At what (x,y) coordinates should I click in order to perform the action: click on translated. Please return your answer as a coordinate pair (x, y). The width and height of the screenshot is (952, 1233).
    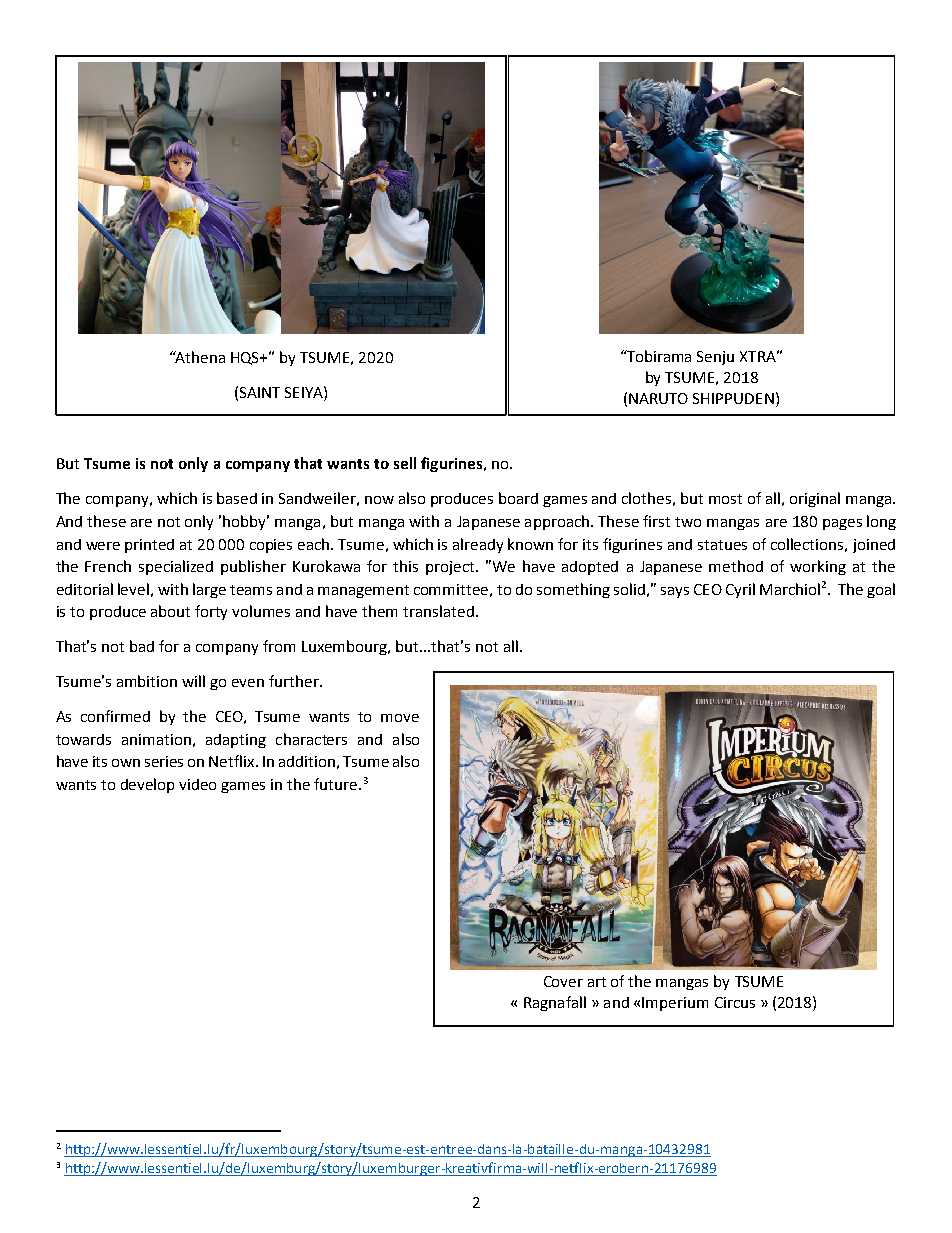
    Looking at the image, I should click on (438, 611).
